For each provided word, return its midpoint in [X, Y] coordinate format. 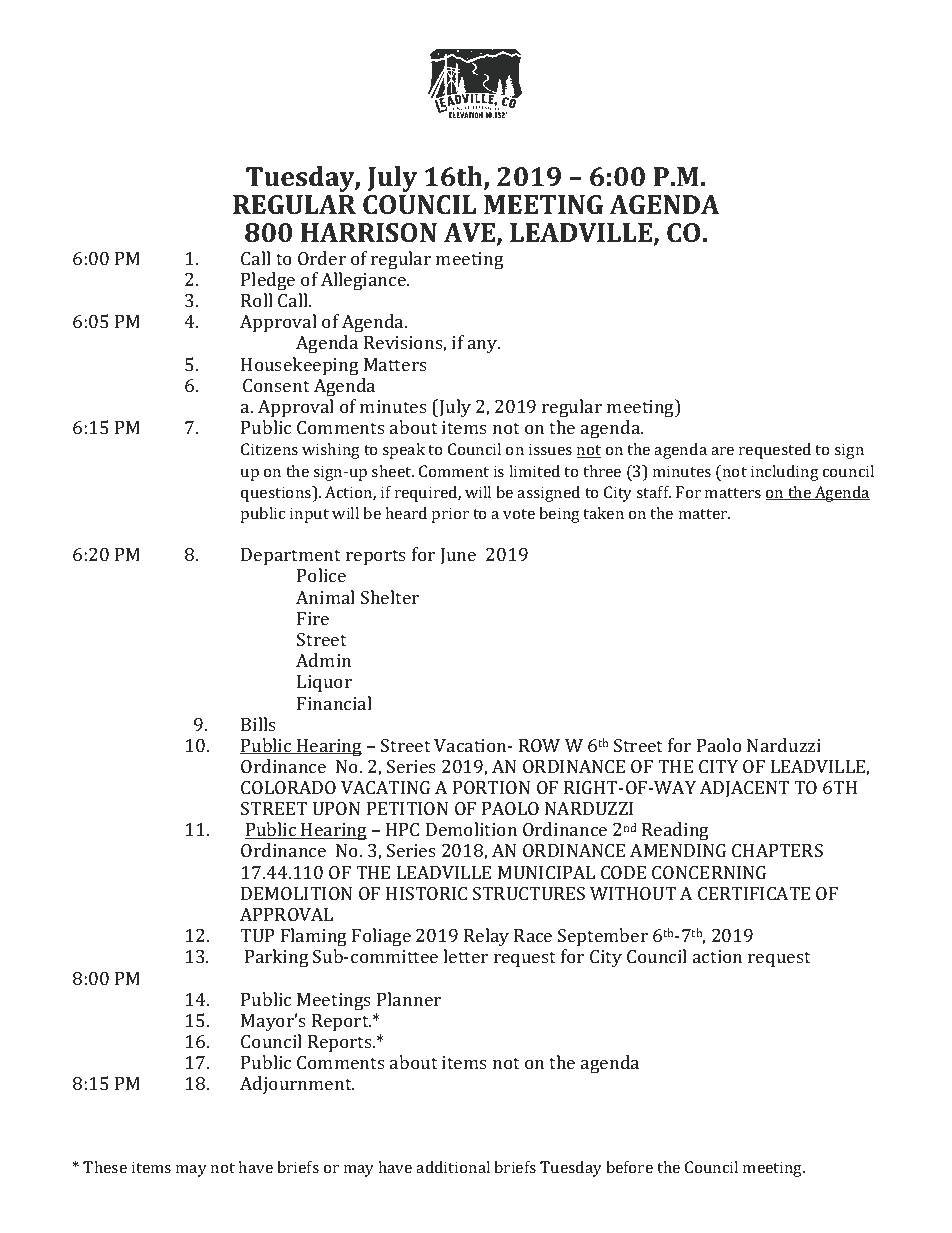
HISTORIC [426, 893]
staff [653, 492]
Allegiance [364, 281]
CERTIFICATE [754, 893]
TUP [257, 935]
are [722, 451]
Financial [334, 703]
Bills [258, 724]
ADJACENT [744, 789]
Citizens [269, 449]
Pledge [268, 281]
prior [450, 515]
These [105, 1167]
